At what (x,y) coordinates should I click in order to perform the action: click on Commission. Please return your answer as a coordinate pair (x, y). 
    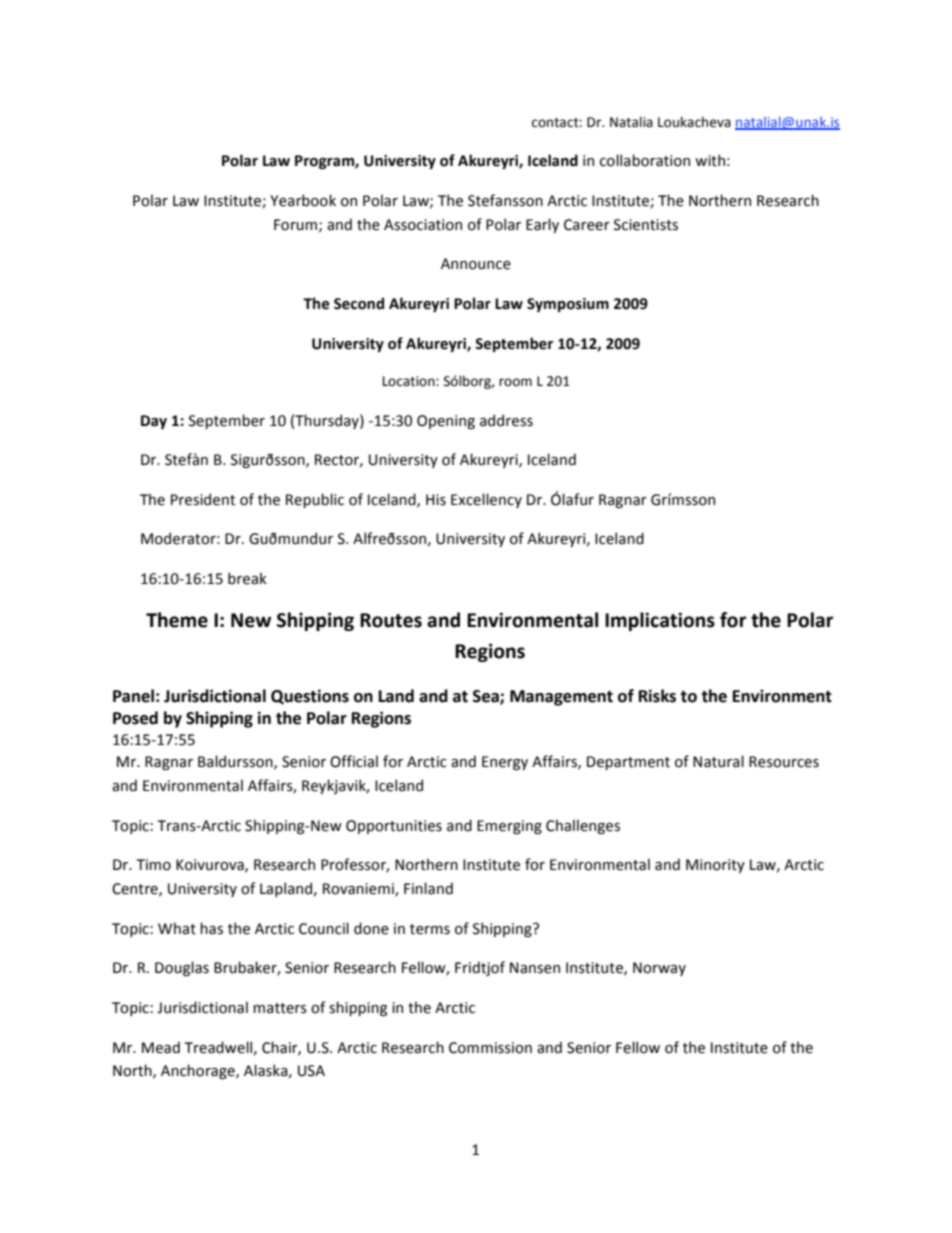
    Looking at the image, I should click on (490, 1048).
